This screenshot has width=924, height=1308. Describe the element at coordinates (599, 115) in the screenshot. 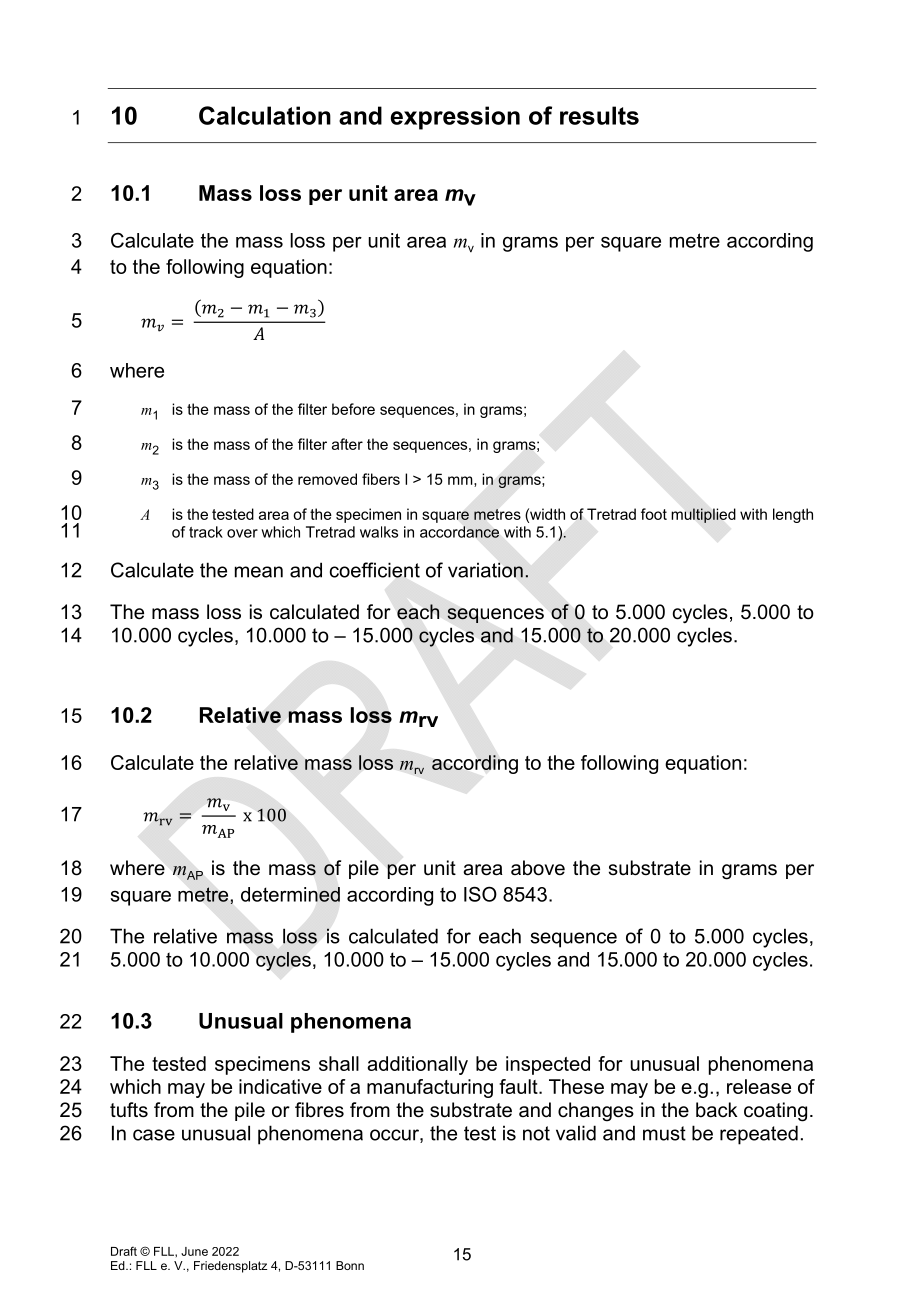

I see `results` at that location.
